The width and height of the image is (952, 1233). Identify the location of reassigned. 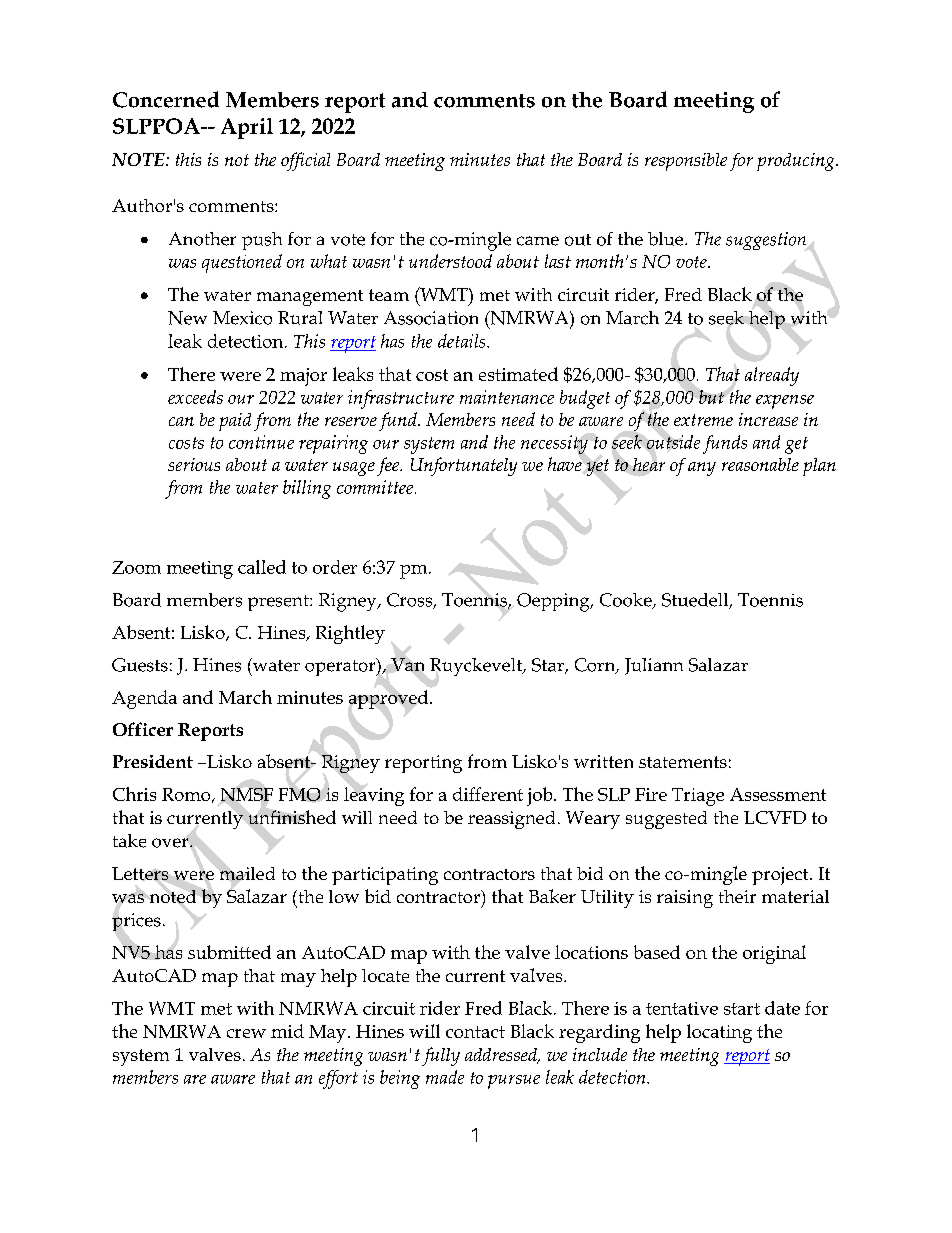
(511, 820).
